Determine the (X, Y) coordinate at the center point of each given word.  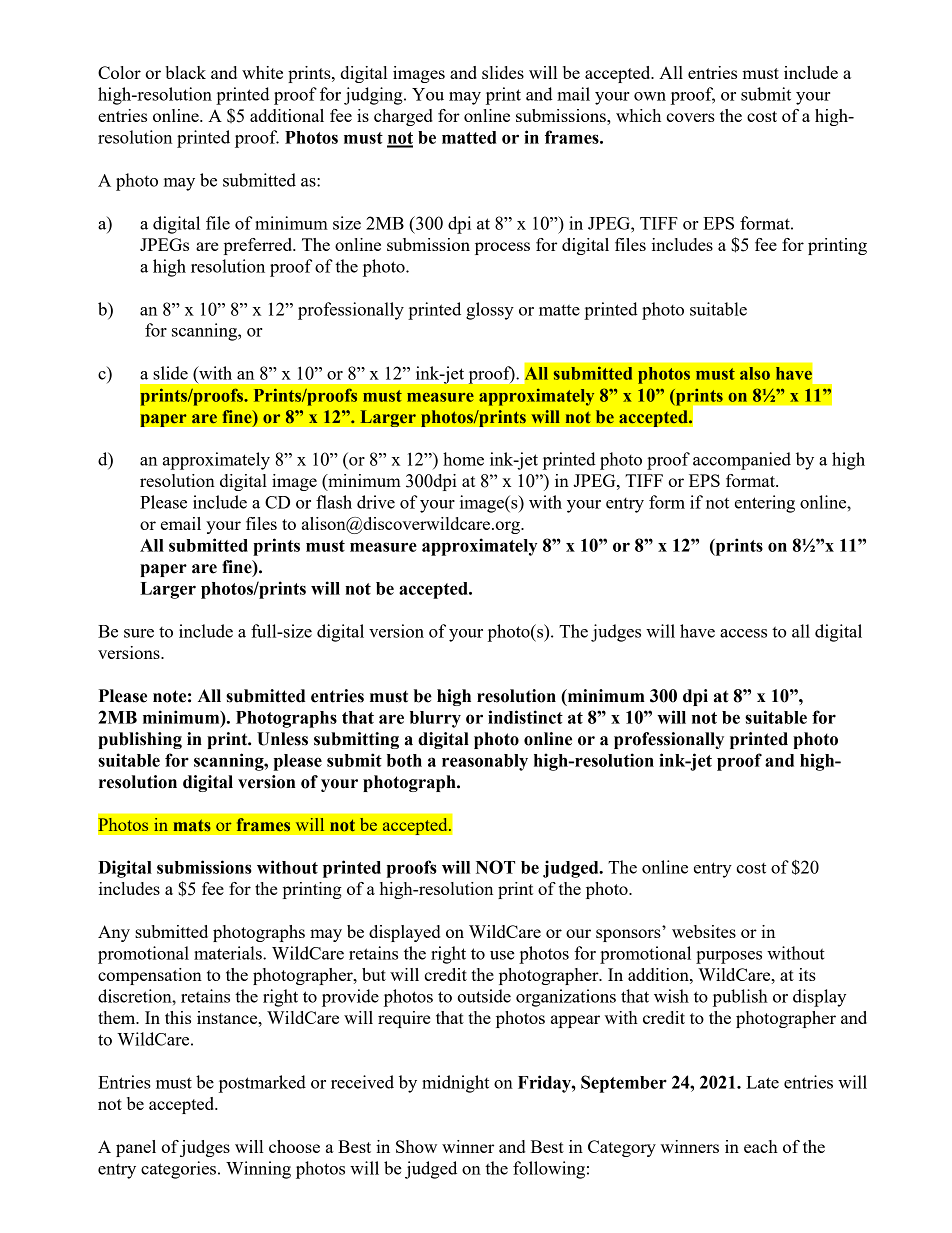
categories (180, 1170)
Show (416, 1146)
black (185, 72)
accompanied (742, 461)
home (463, 459)
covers (690, 117)
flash (334, 502)
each (761, 1146)
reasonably (485, 762)
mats (192, 825)
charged (403, 117)
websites (704, 931)
